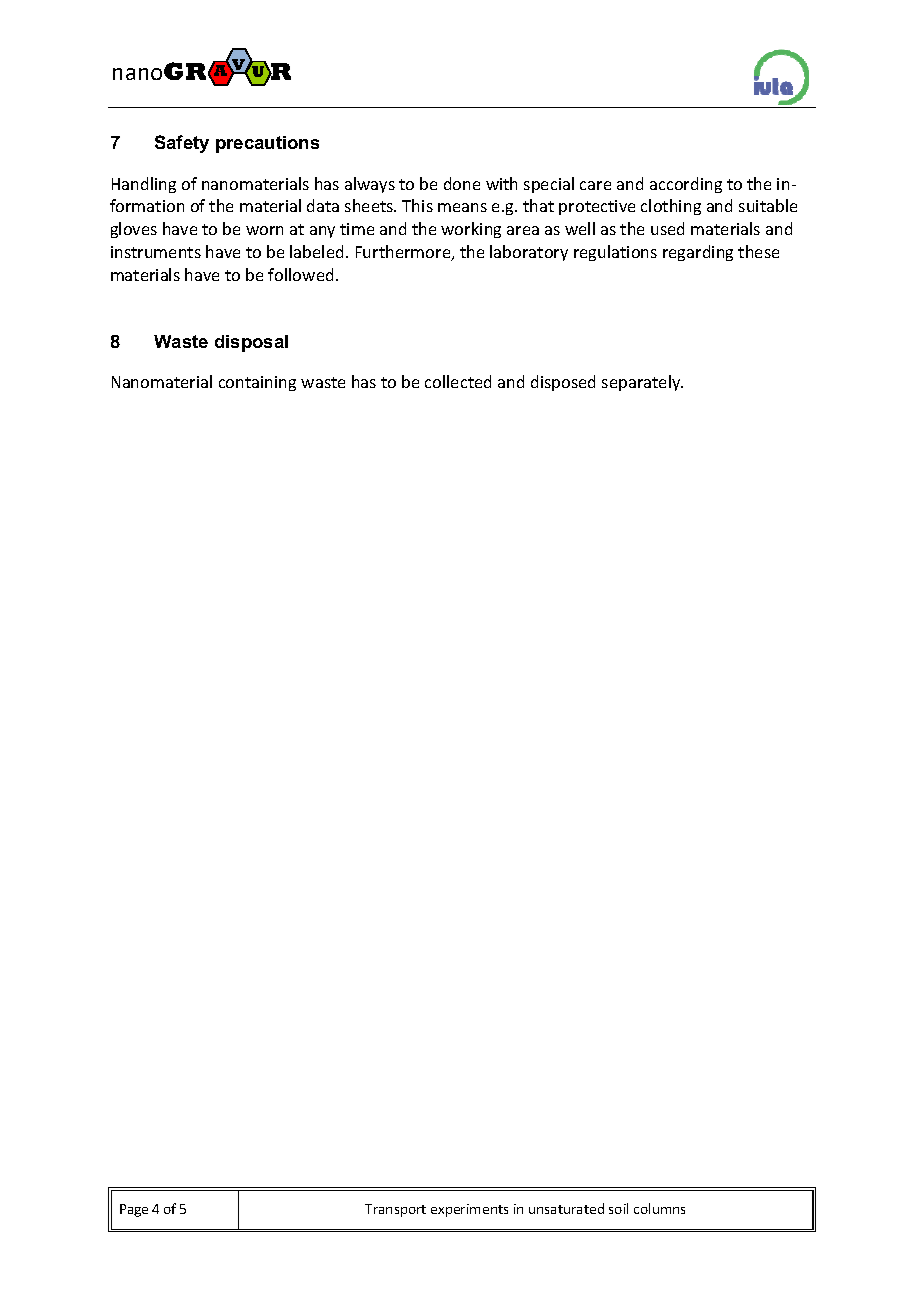 Image resolution: width=924 pixels, height=1308 pixels. What do you see at coordinates (642, 383) in the page?
I see `separately` at bounding box center [642, 383].
